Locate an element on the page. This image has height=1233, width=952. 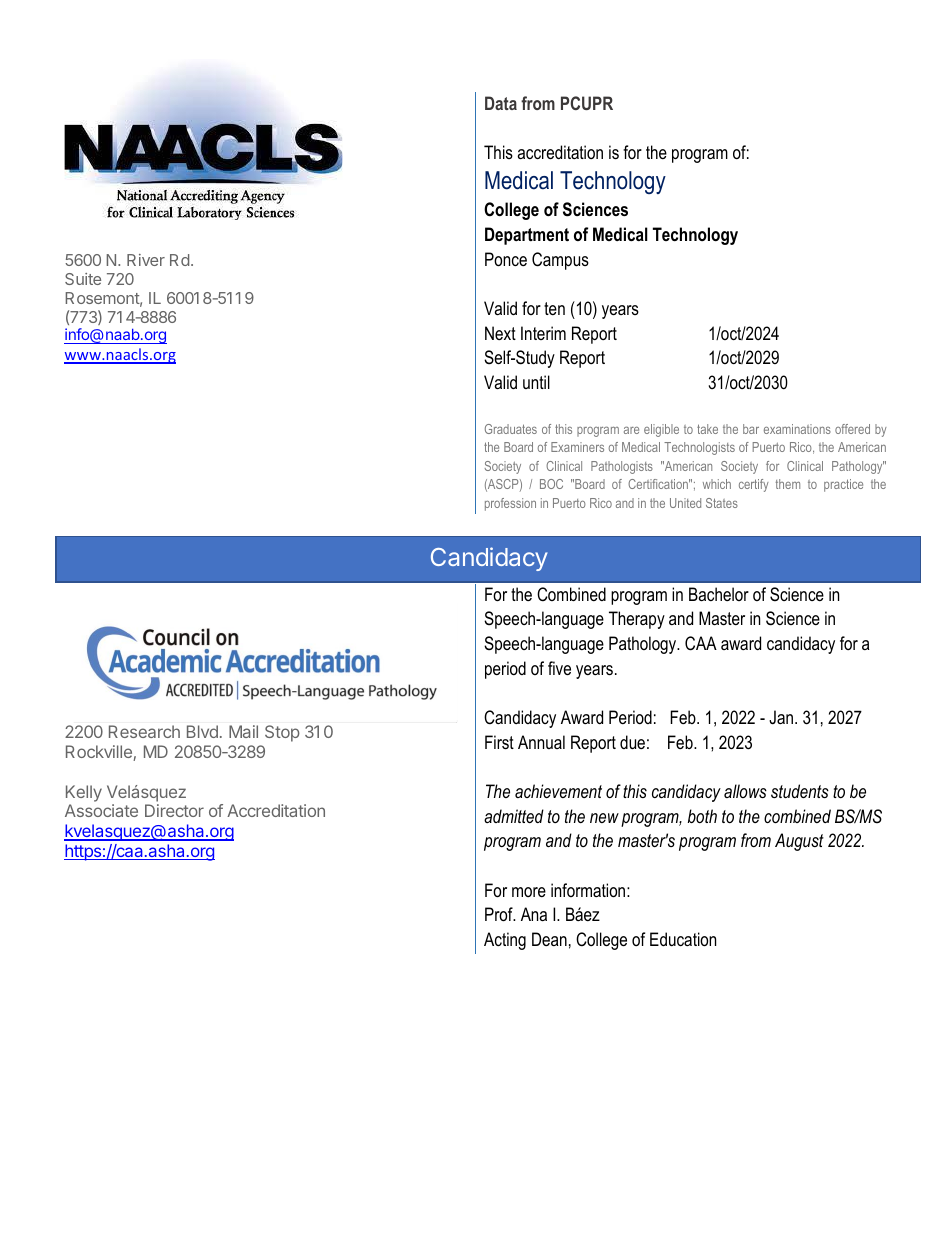
Education is located at coordinates (683, 939).
